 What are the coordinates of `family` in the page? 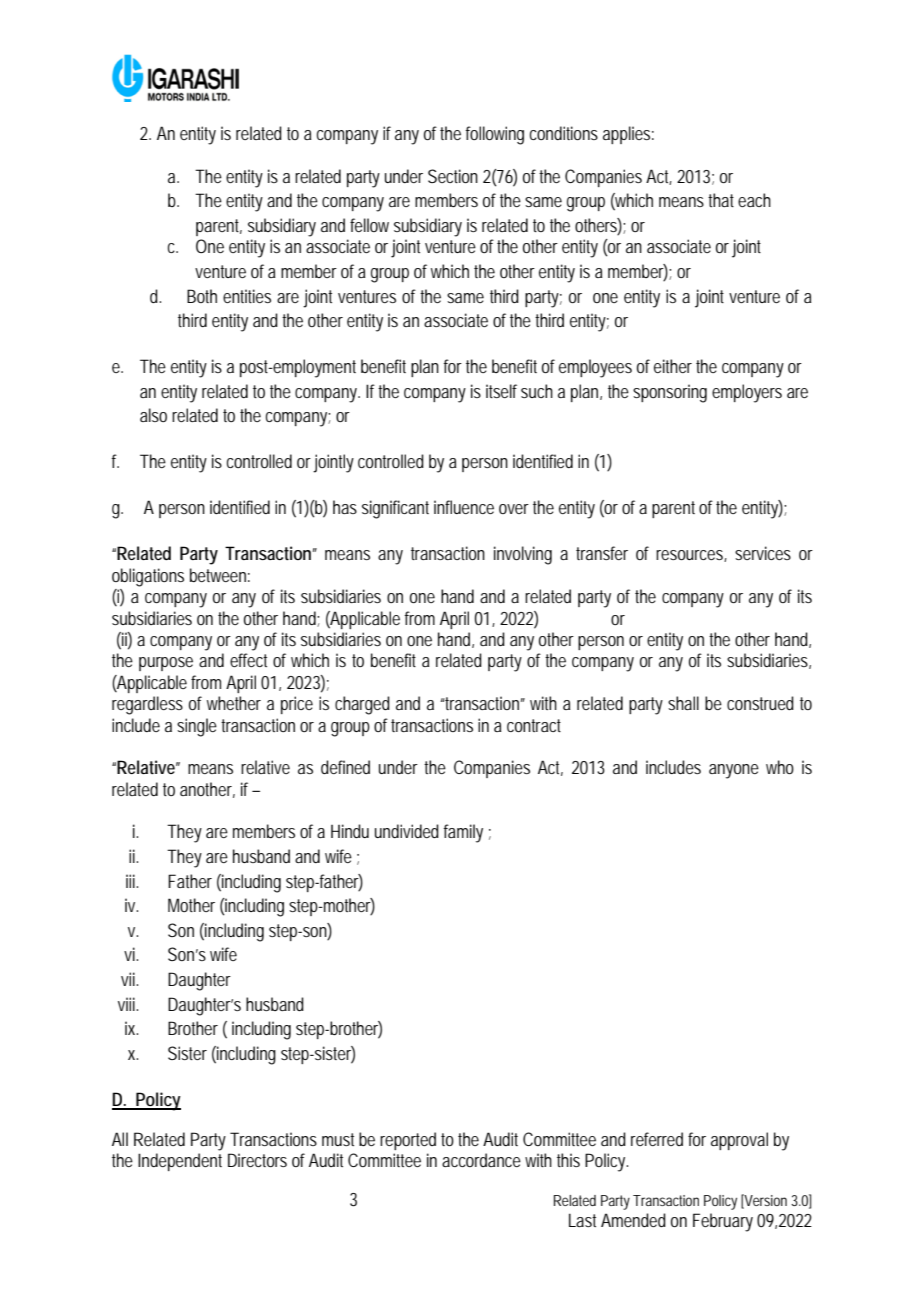 It's located at (463, 833).
